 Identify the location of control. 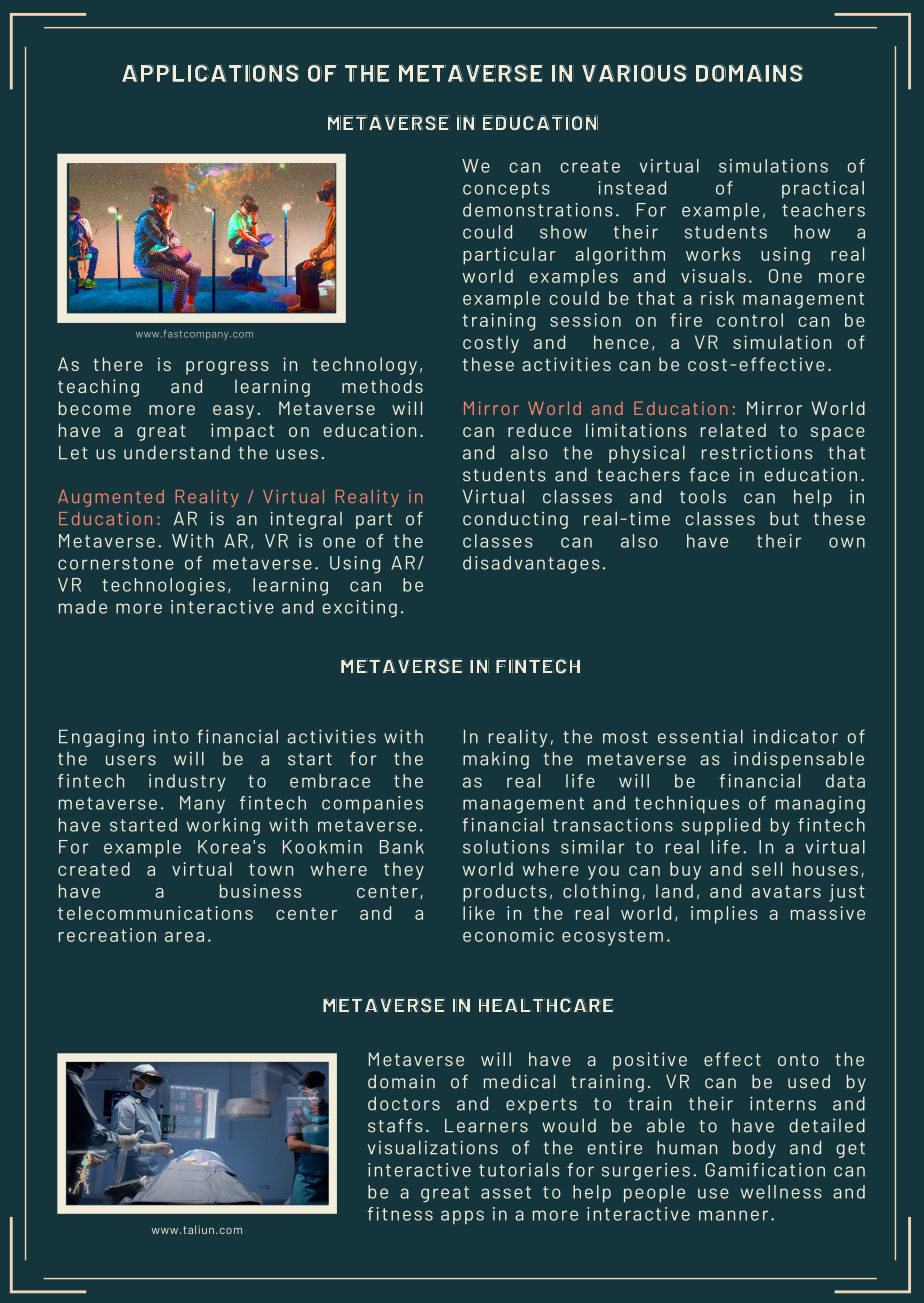
(750, 320).
